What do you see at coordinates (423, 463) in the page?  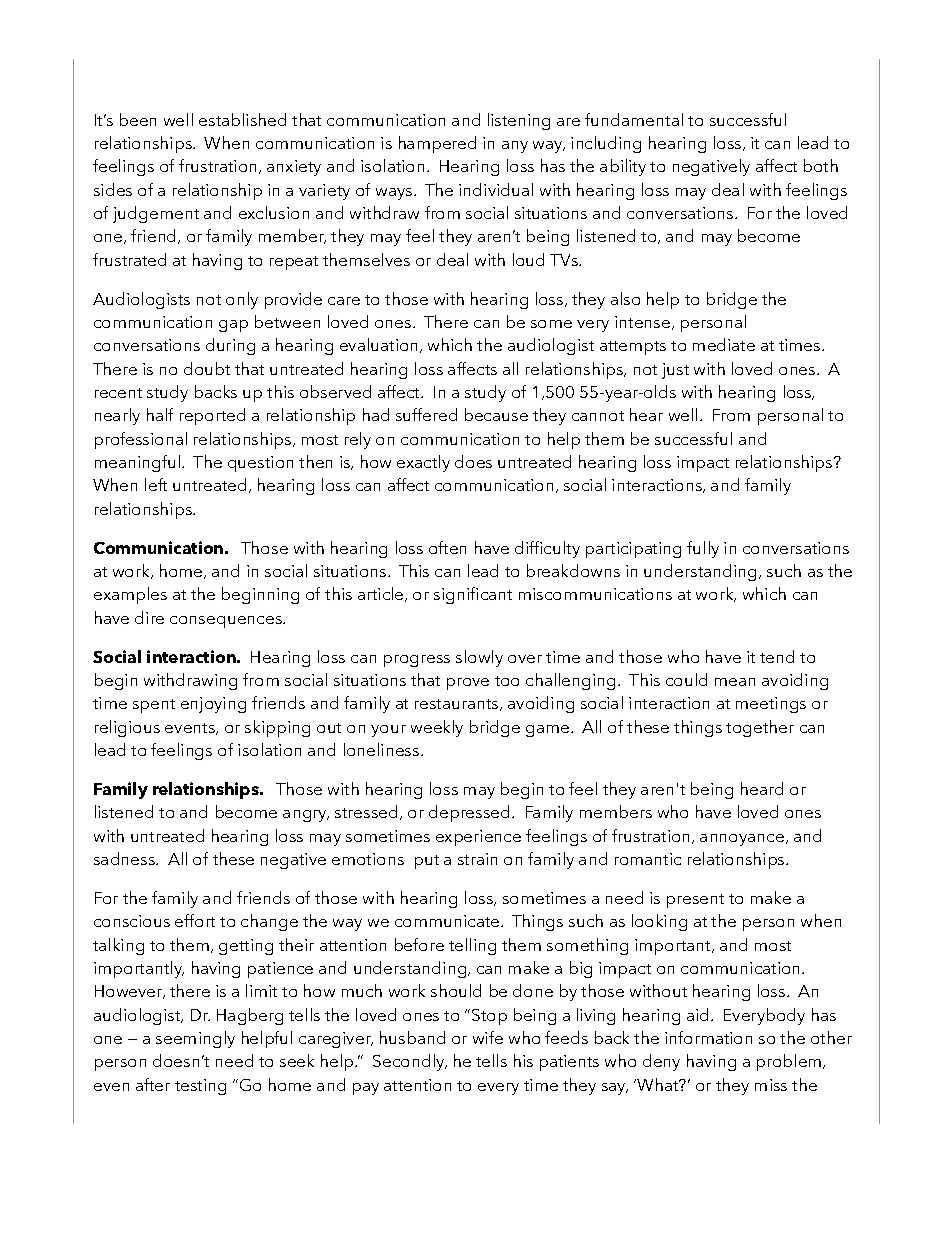 I see `exactly` at bounding box center [423, 463].
